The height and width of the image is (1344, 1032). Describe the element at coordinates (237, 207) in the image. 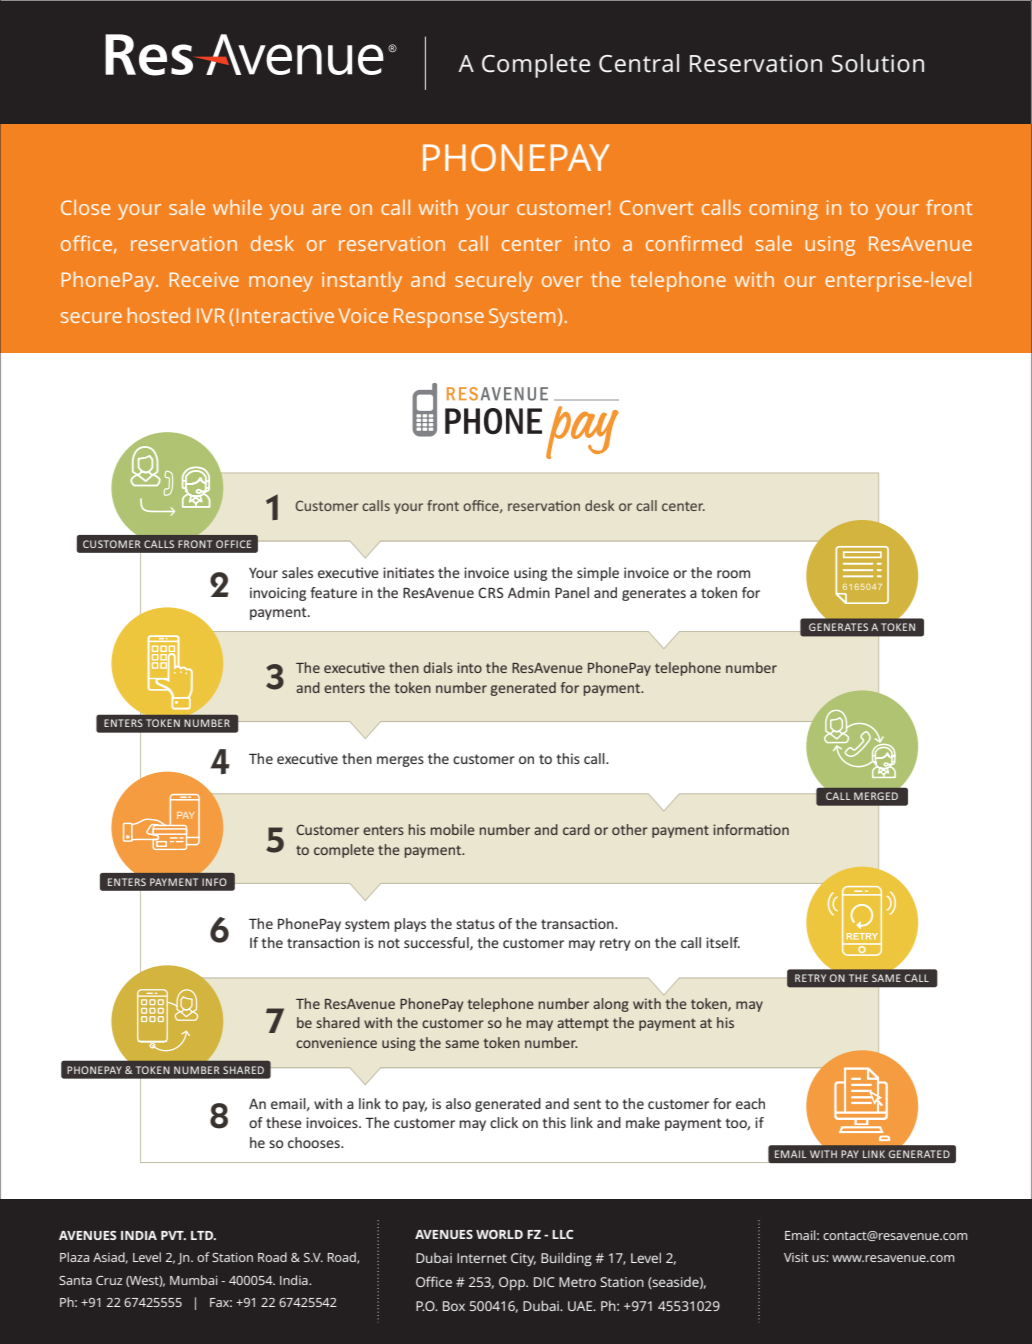

I see `while` at that location.
